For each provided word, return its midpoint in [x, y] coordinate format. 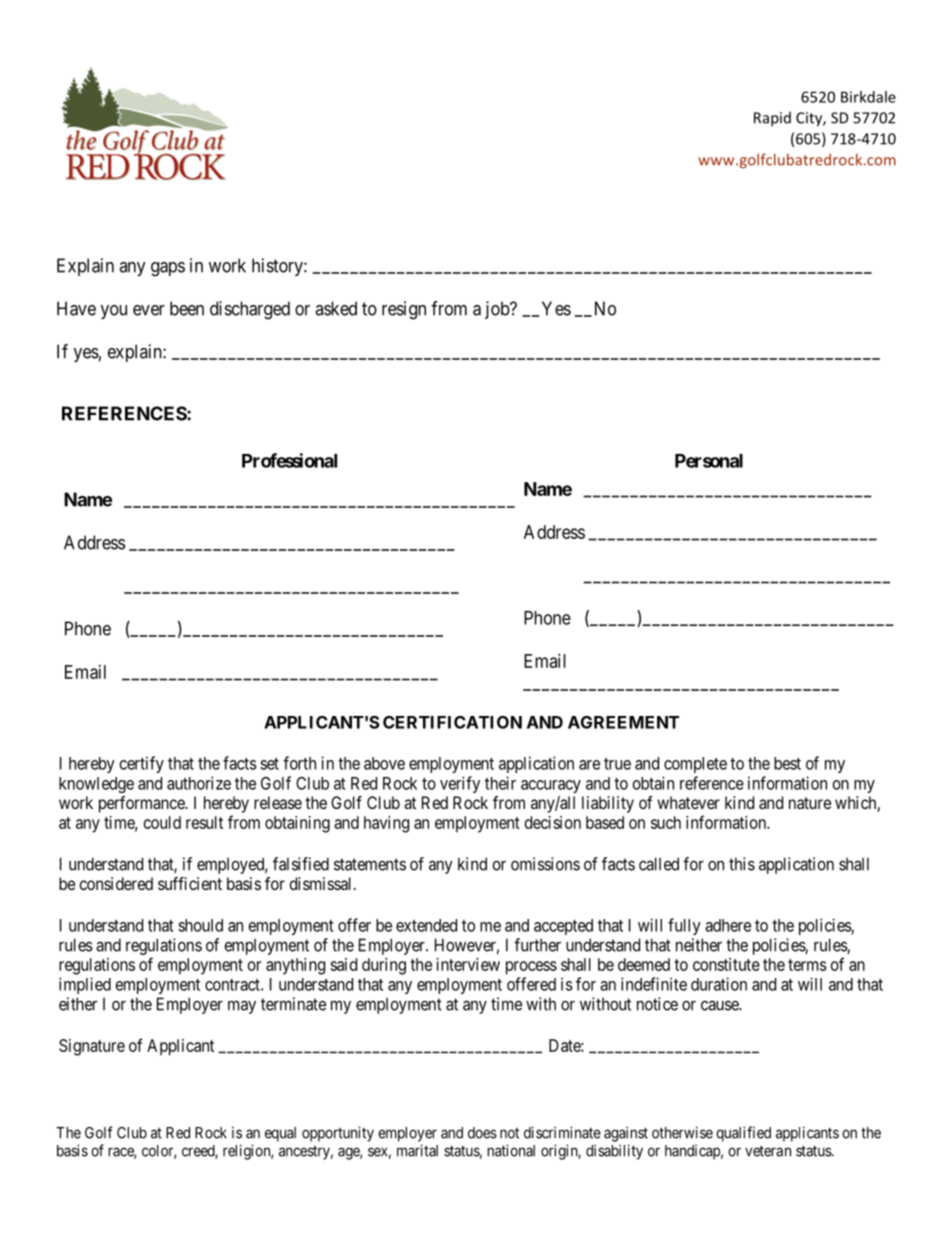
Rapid [772, 119]
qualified [743, 1134]
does [482, 1133]
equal [280, 1134]
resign [404, 310]
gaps [168, 269]
